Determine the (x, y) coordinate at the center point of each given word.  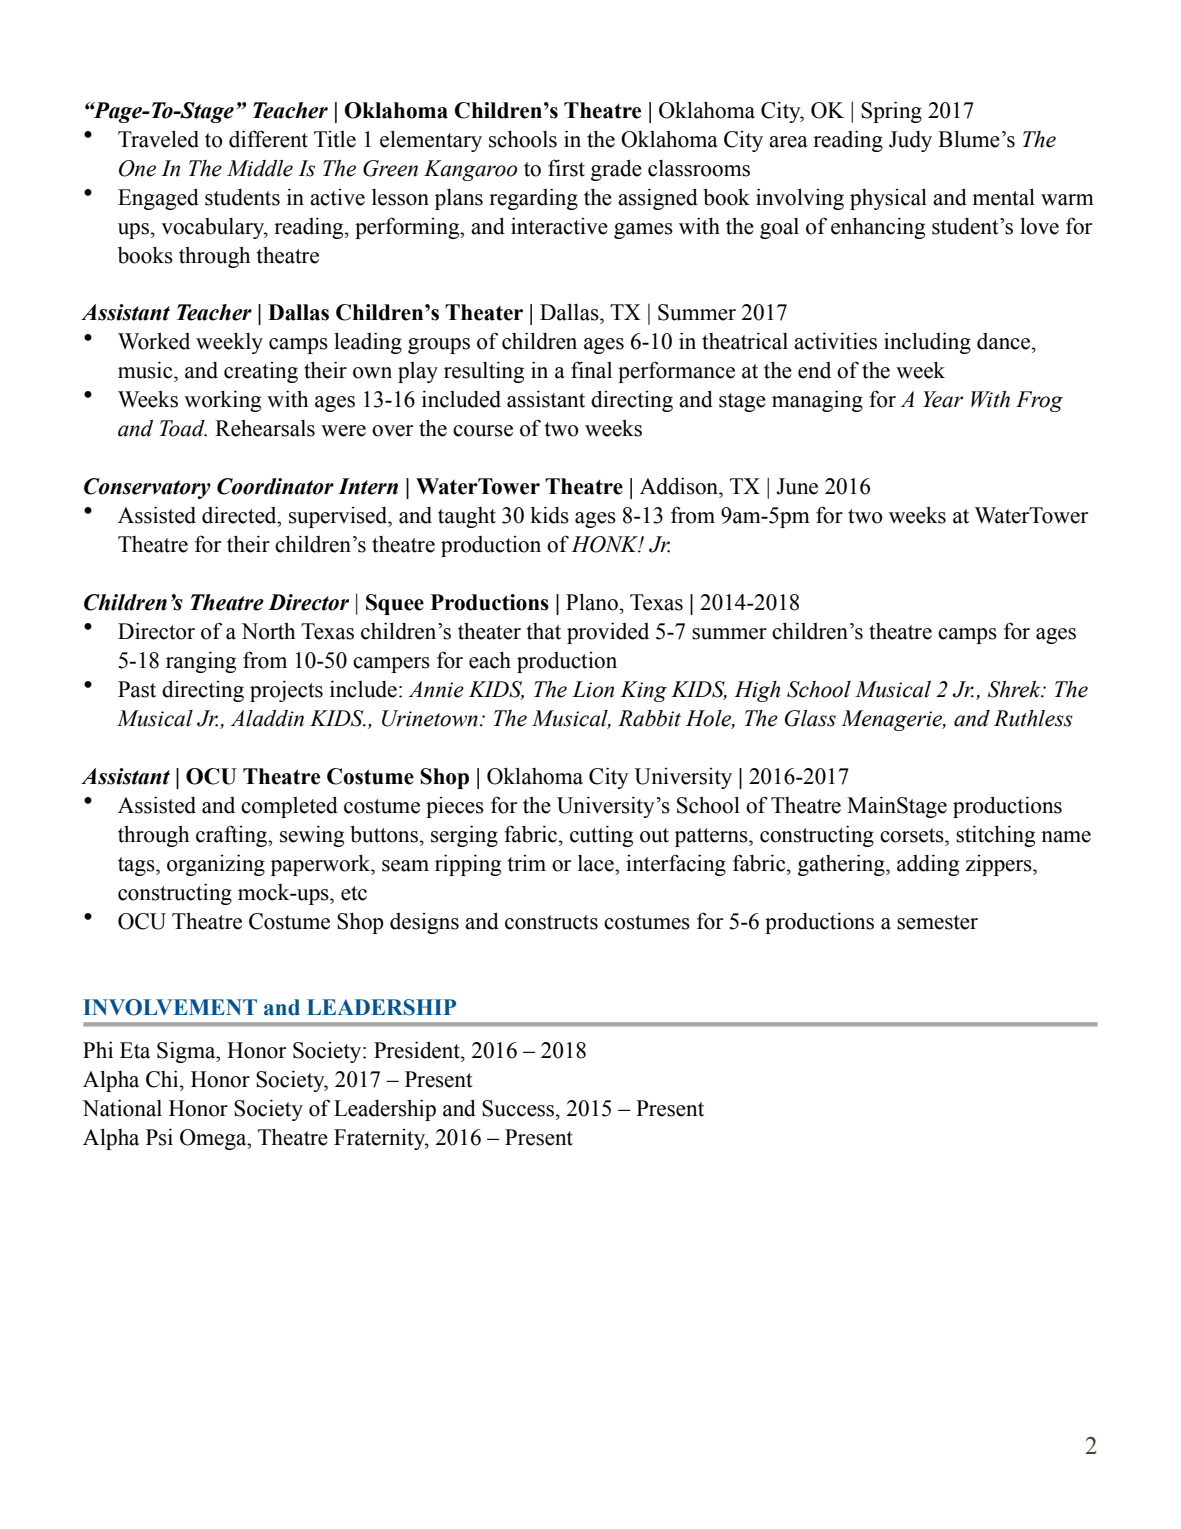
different (268, 139)
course (483, 431)
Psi (159, 1137)
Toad (183, 428)
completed (289, 807)
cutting (601, 836)
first (566, 168)
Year (943, 399)
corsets (913, 835)
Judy (910, 141)
